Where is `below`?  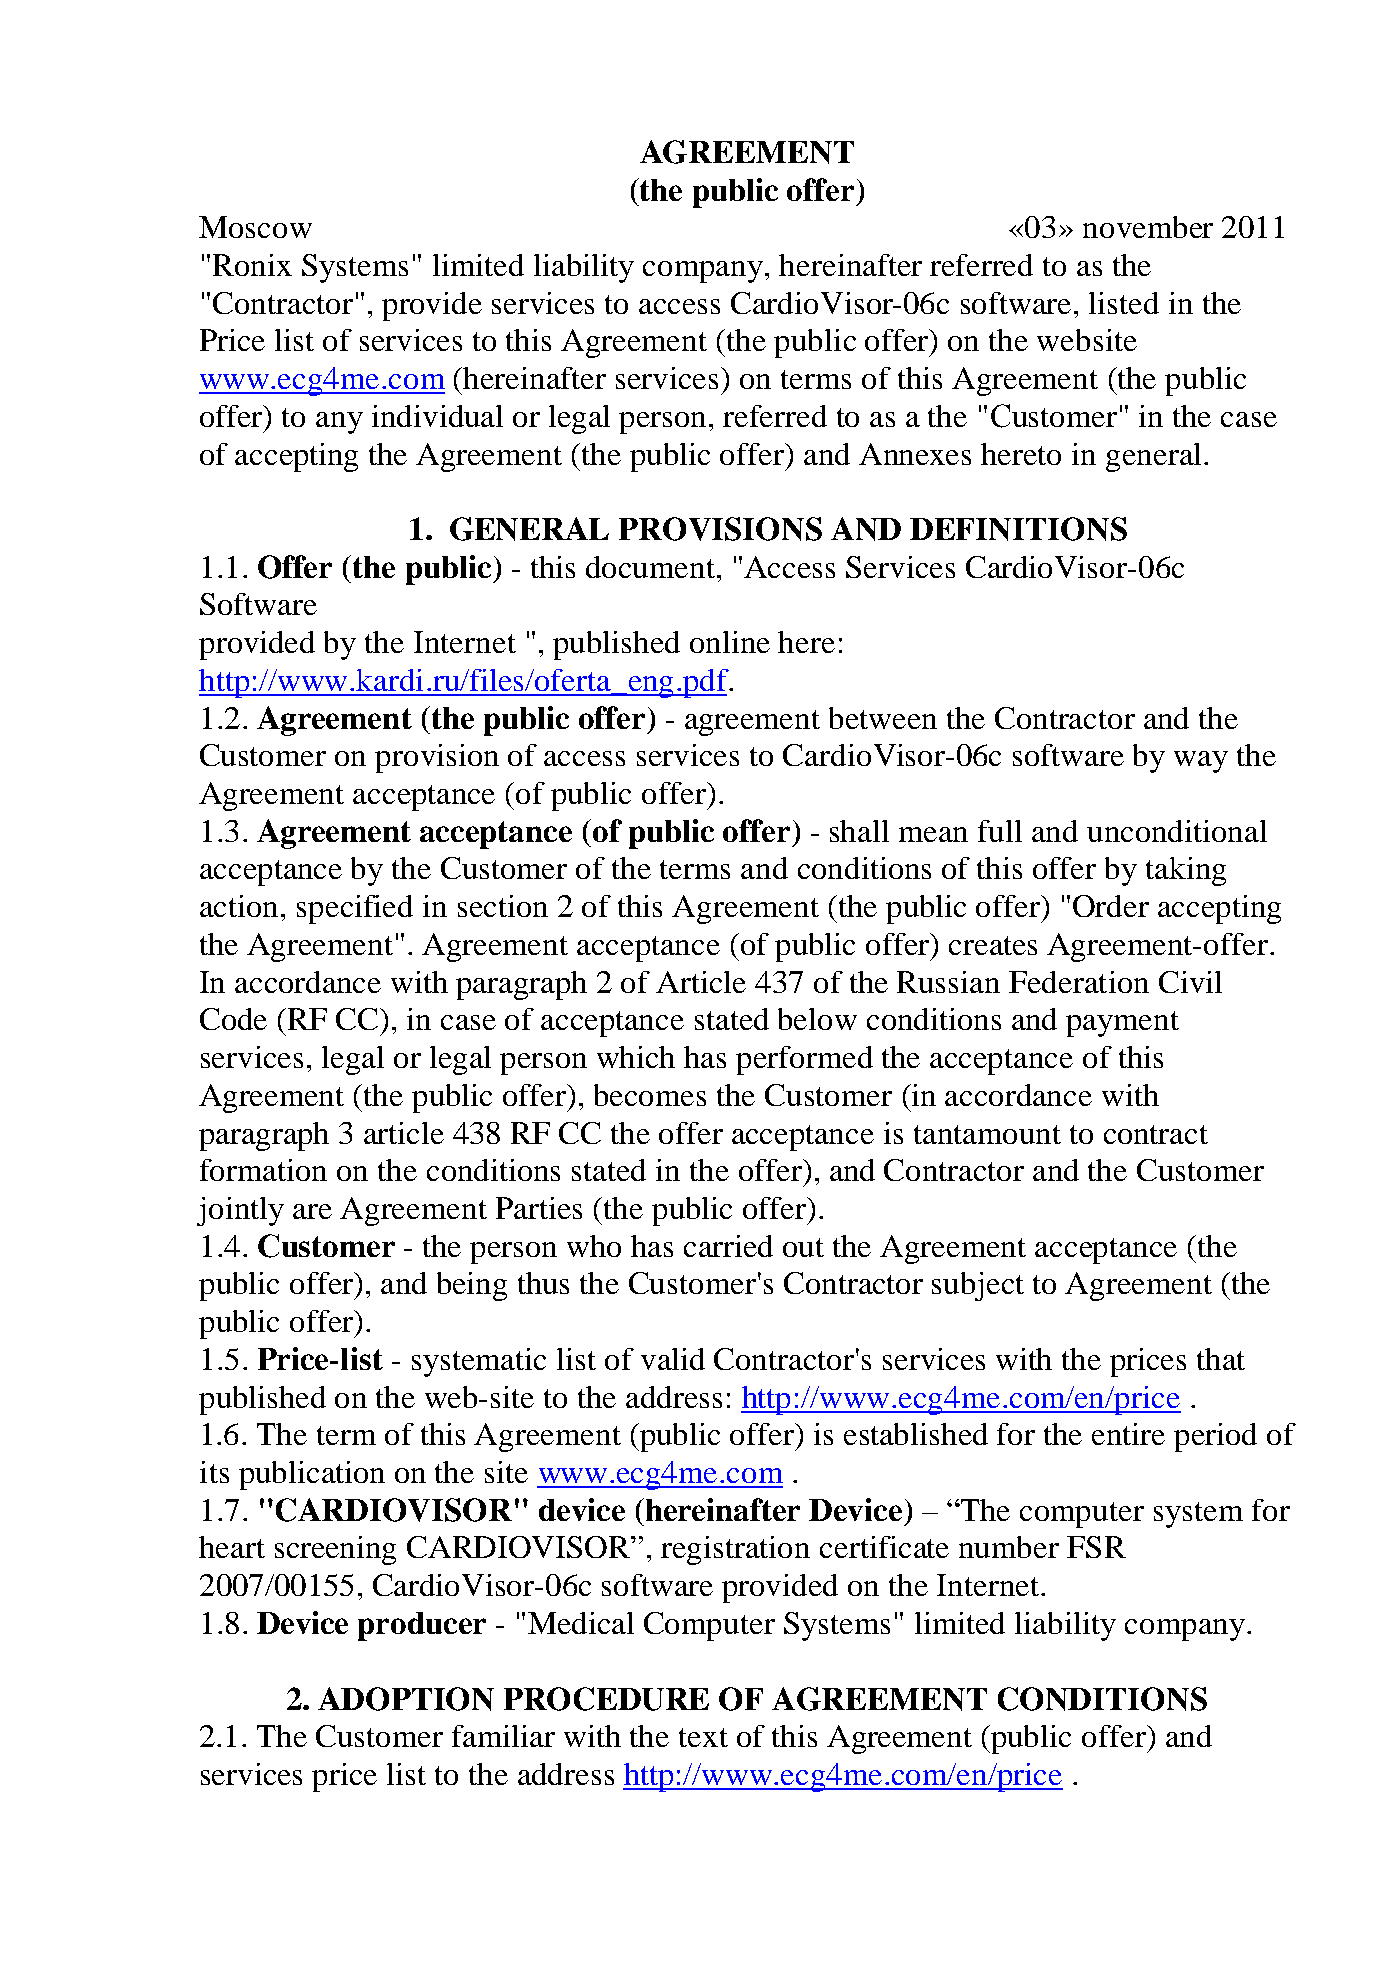
below is located at coordinates (817, 1019).
